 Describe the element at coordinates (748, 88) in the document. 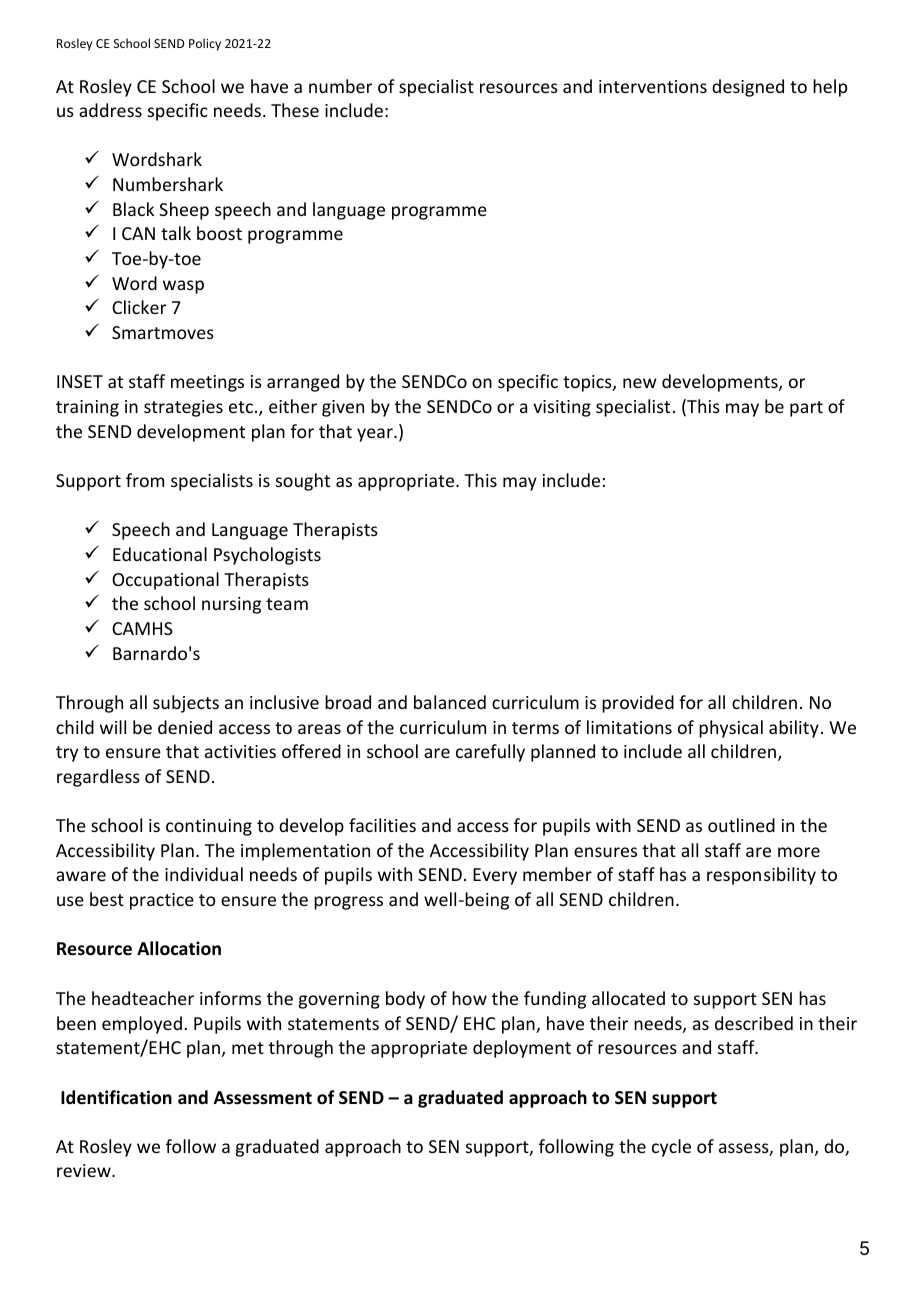

I see `designed` at that location.
